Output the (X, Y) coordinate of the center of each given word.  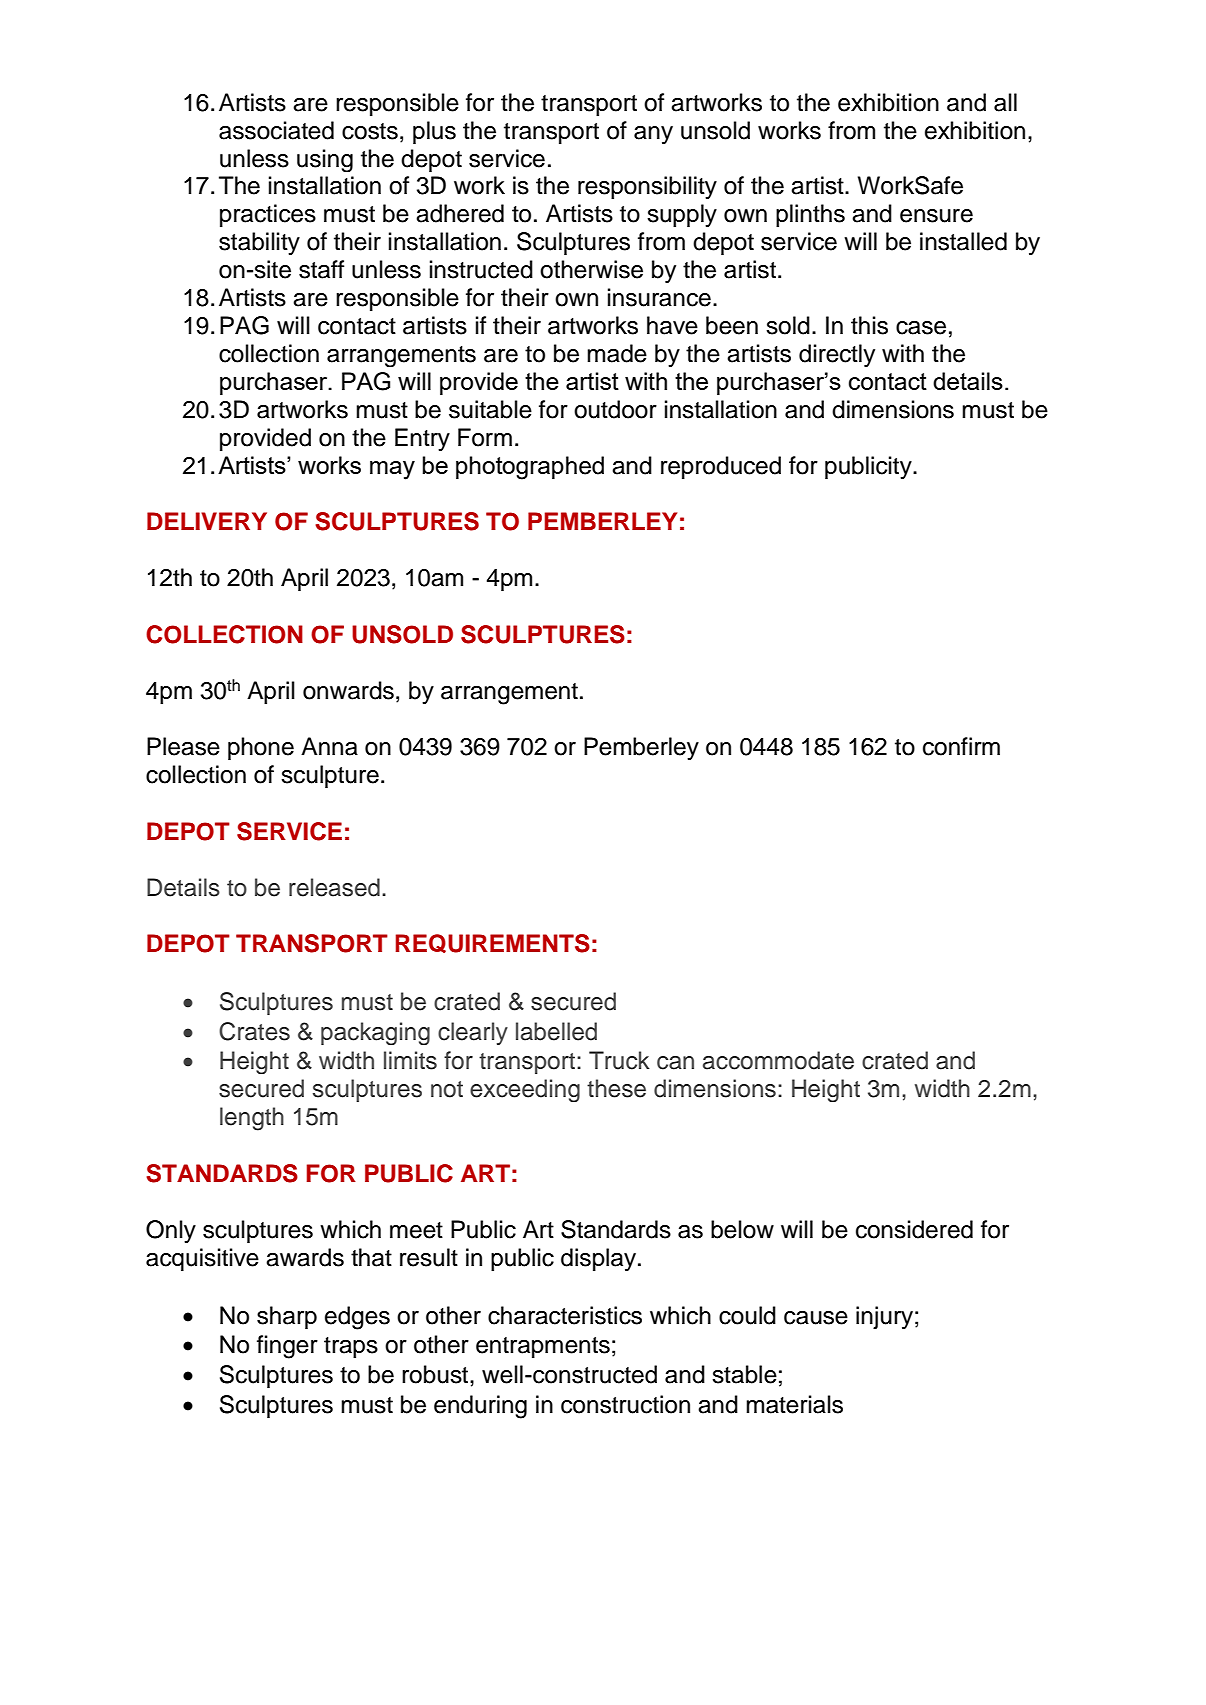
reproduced (721, 467)
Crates (254, 1031)
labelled (556, 1031)
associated (276, 130)
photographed (530, 468)
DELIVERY (207, 521)
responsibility (647, 187)
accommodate (778, 1060)
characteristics (565, 1315)
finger (287, 1347)
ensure (936, 216)
